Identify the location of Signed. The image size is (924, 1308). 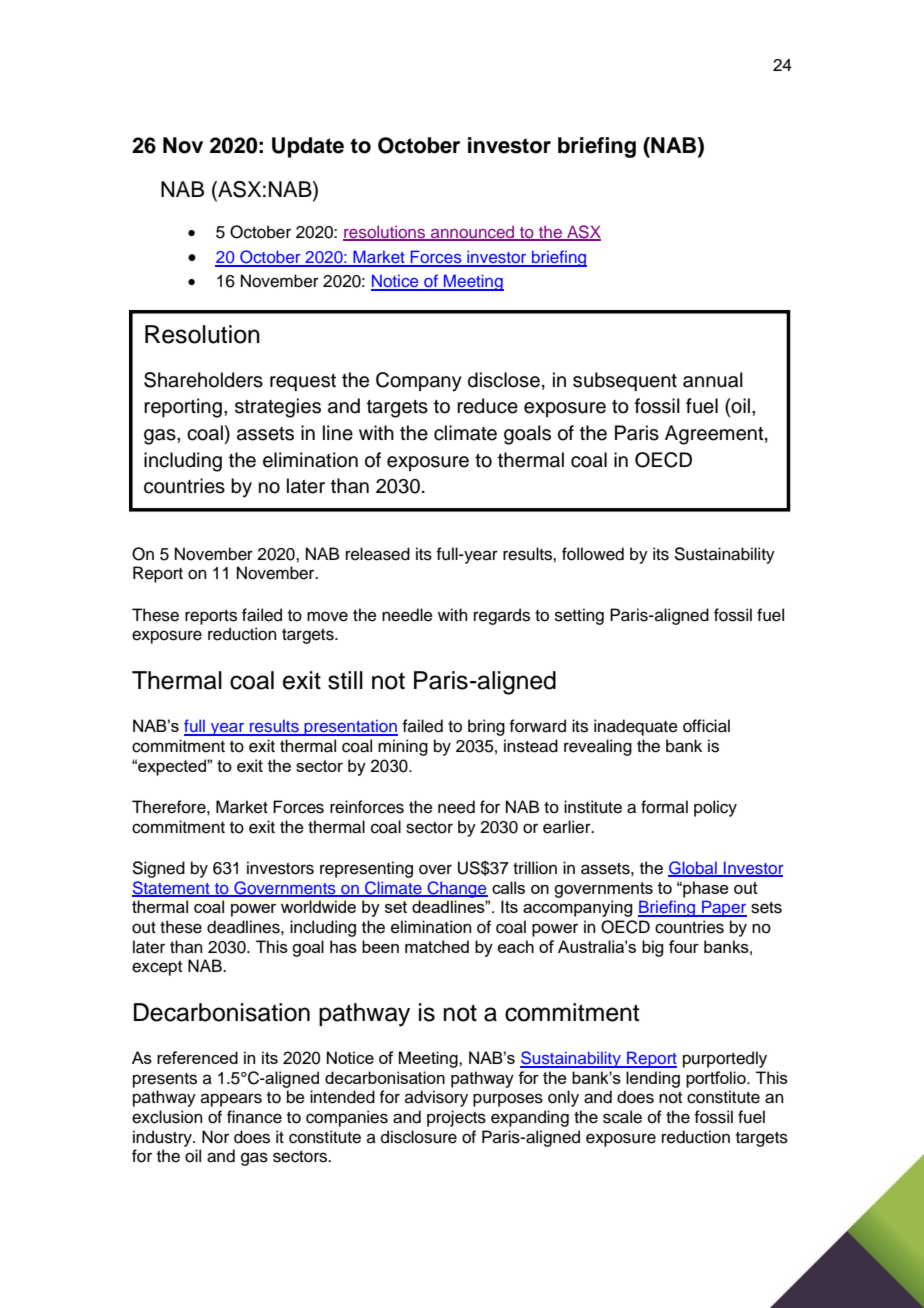
(158, 869).
